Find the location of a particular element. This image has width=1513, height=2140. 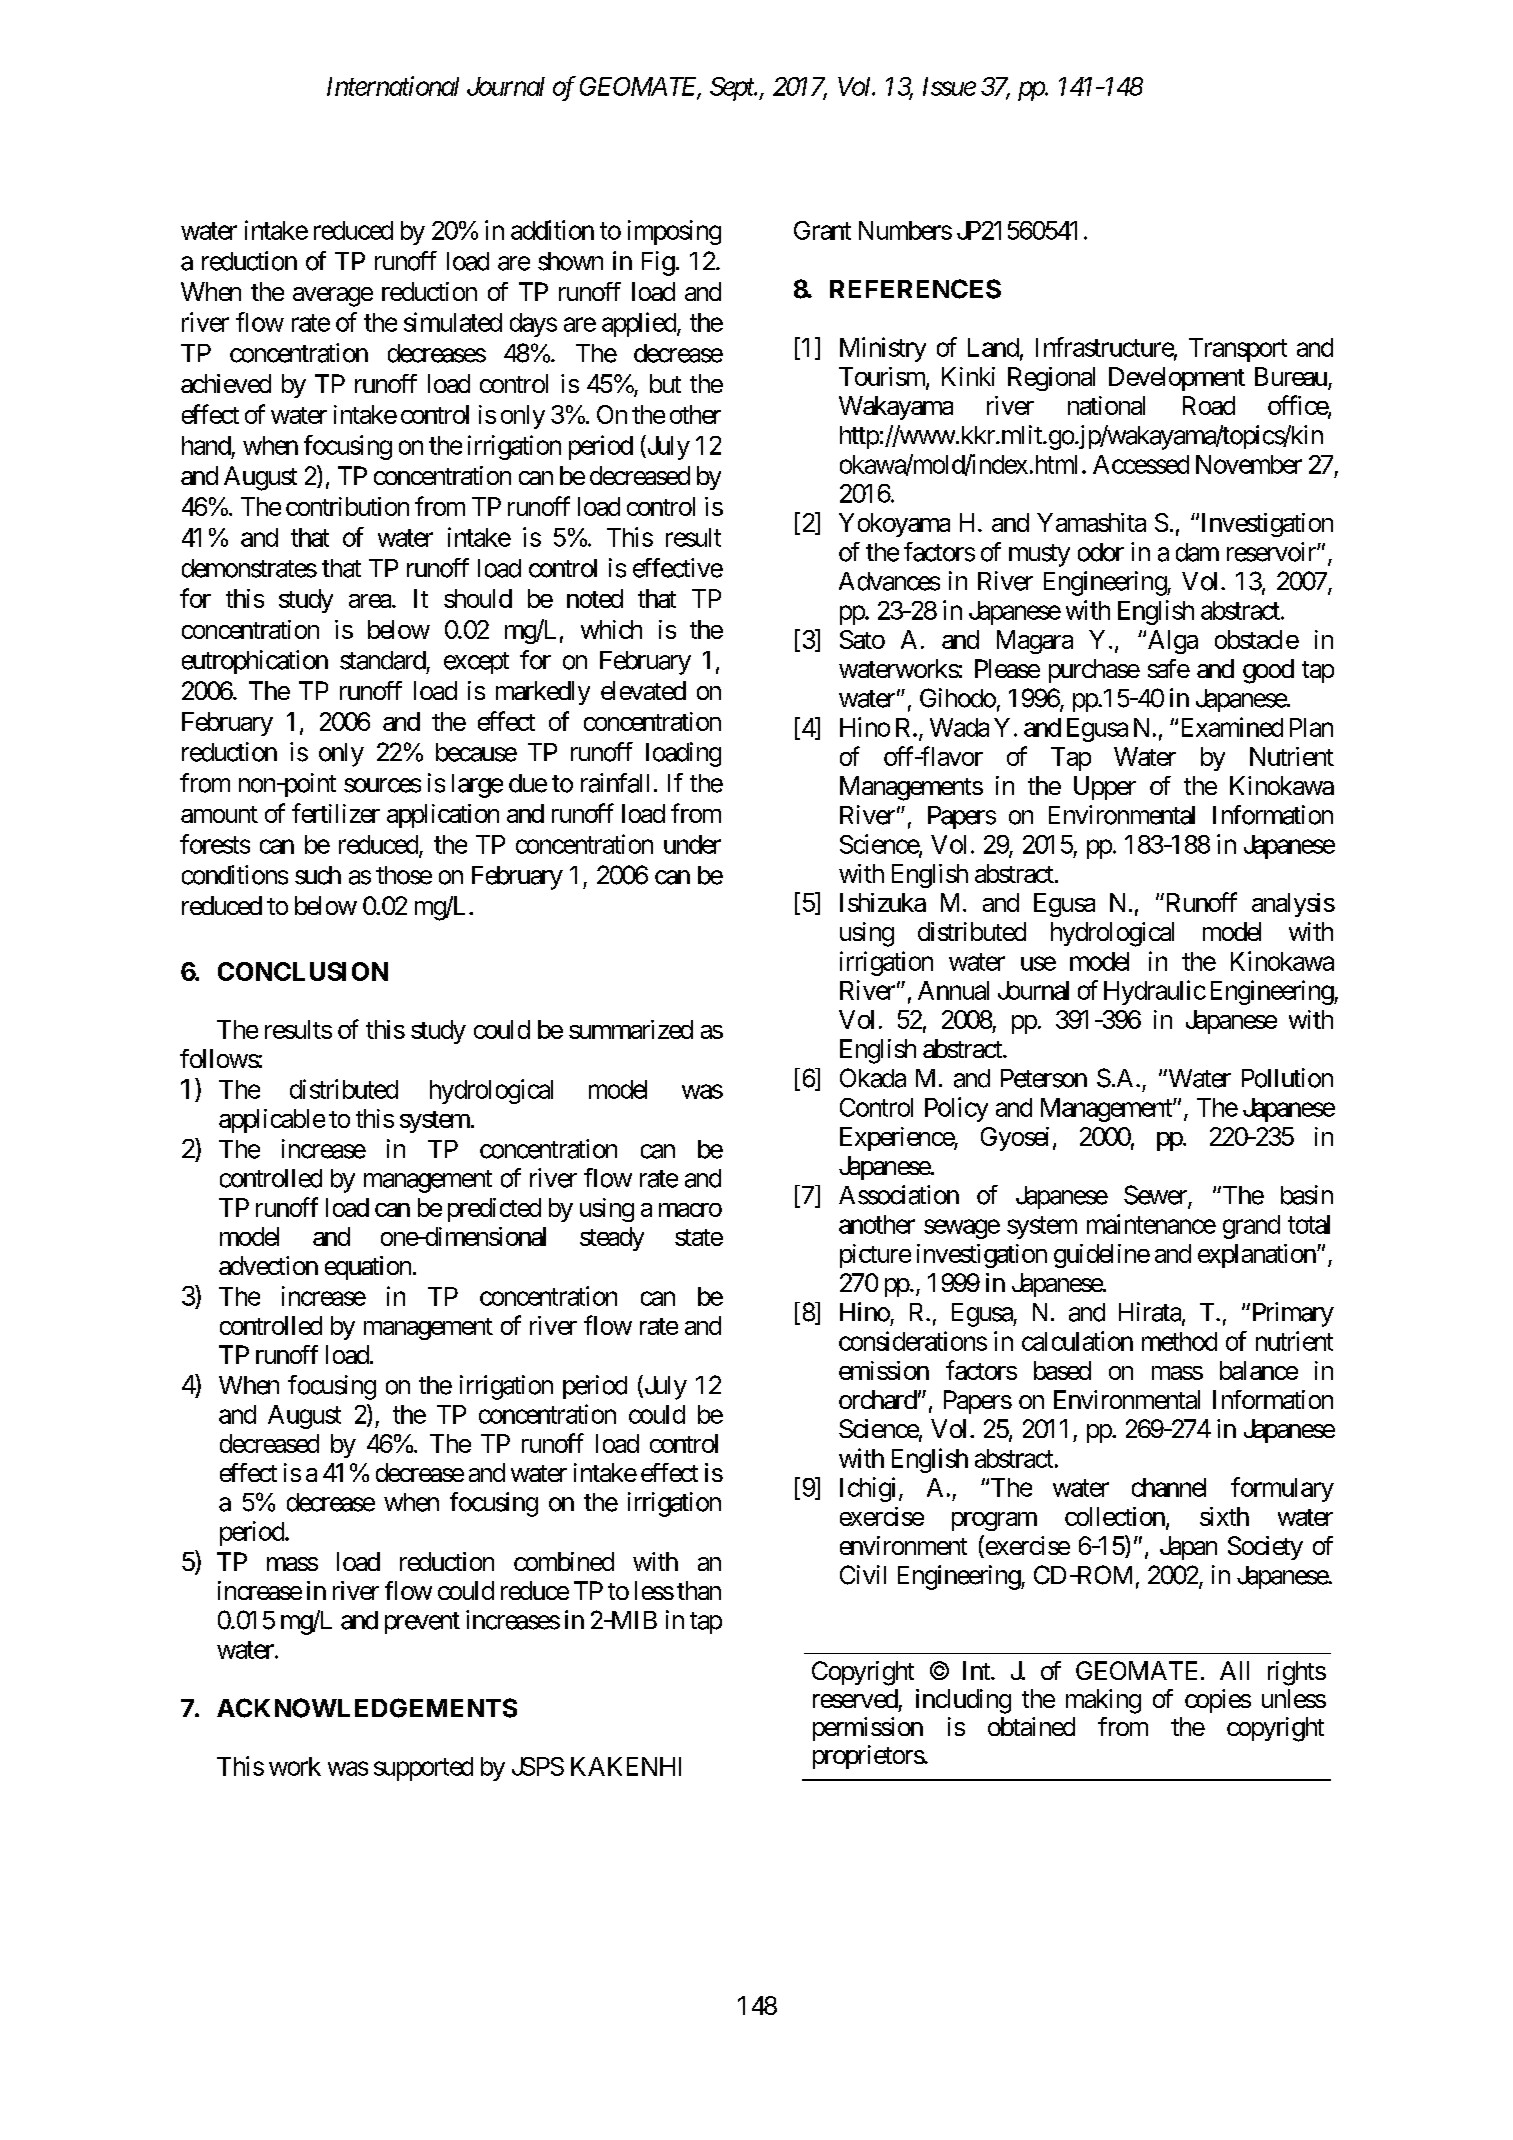

making is located at coordinates (1103, 1701).
